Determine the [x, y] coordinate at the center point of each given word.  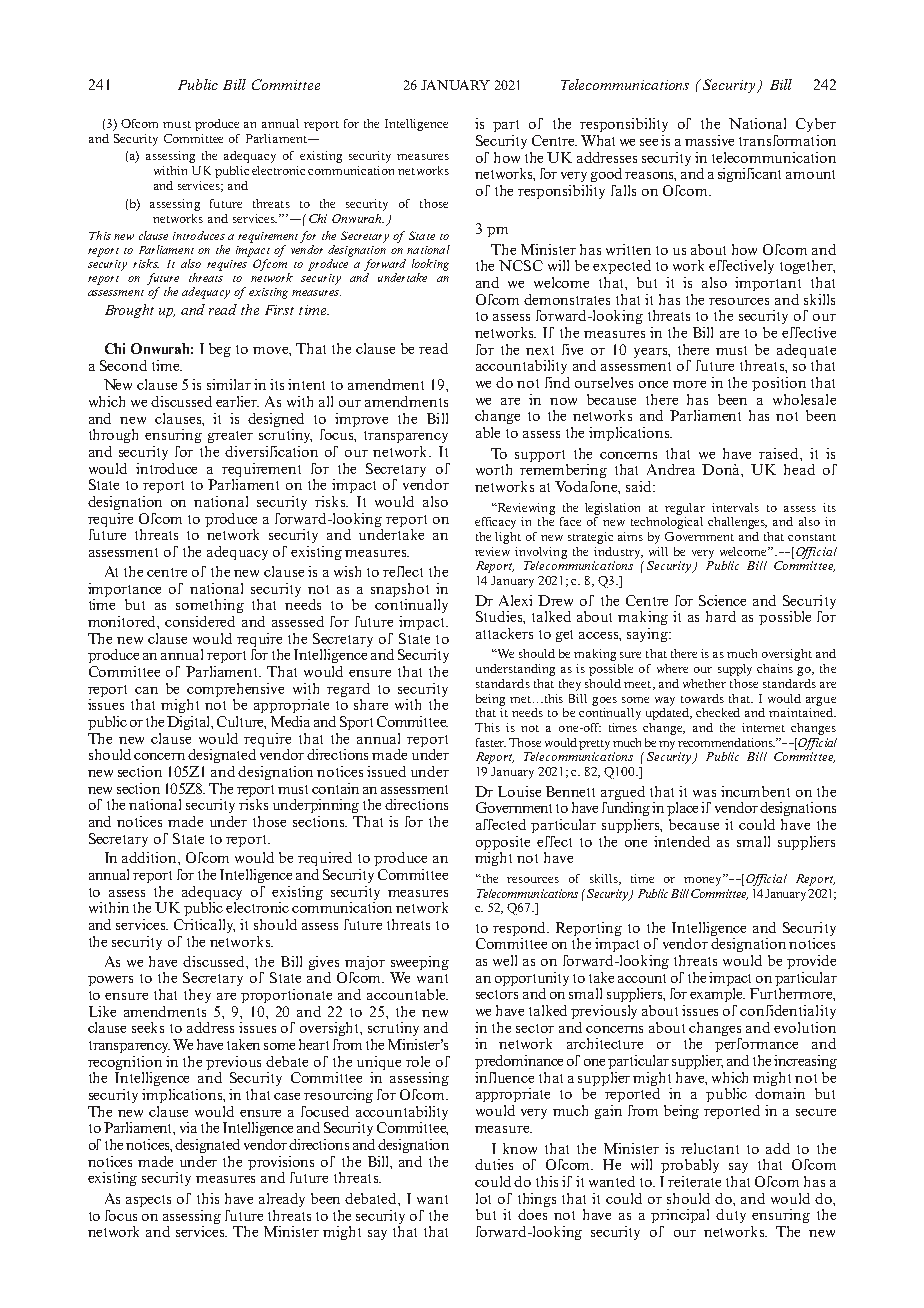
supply [735, 670]
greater [230, 437]
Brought [129, 311]
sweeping [420, 963]
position [779, 384]
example [717, 995]
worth [494, 469]
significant [749, 175]
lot [483, 1198]
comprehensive [235, 690]
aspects [148, 1201]
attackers [504, 633]
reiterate [694, 1181]
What [598, 140]
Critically [204, 926]
